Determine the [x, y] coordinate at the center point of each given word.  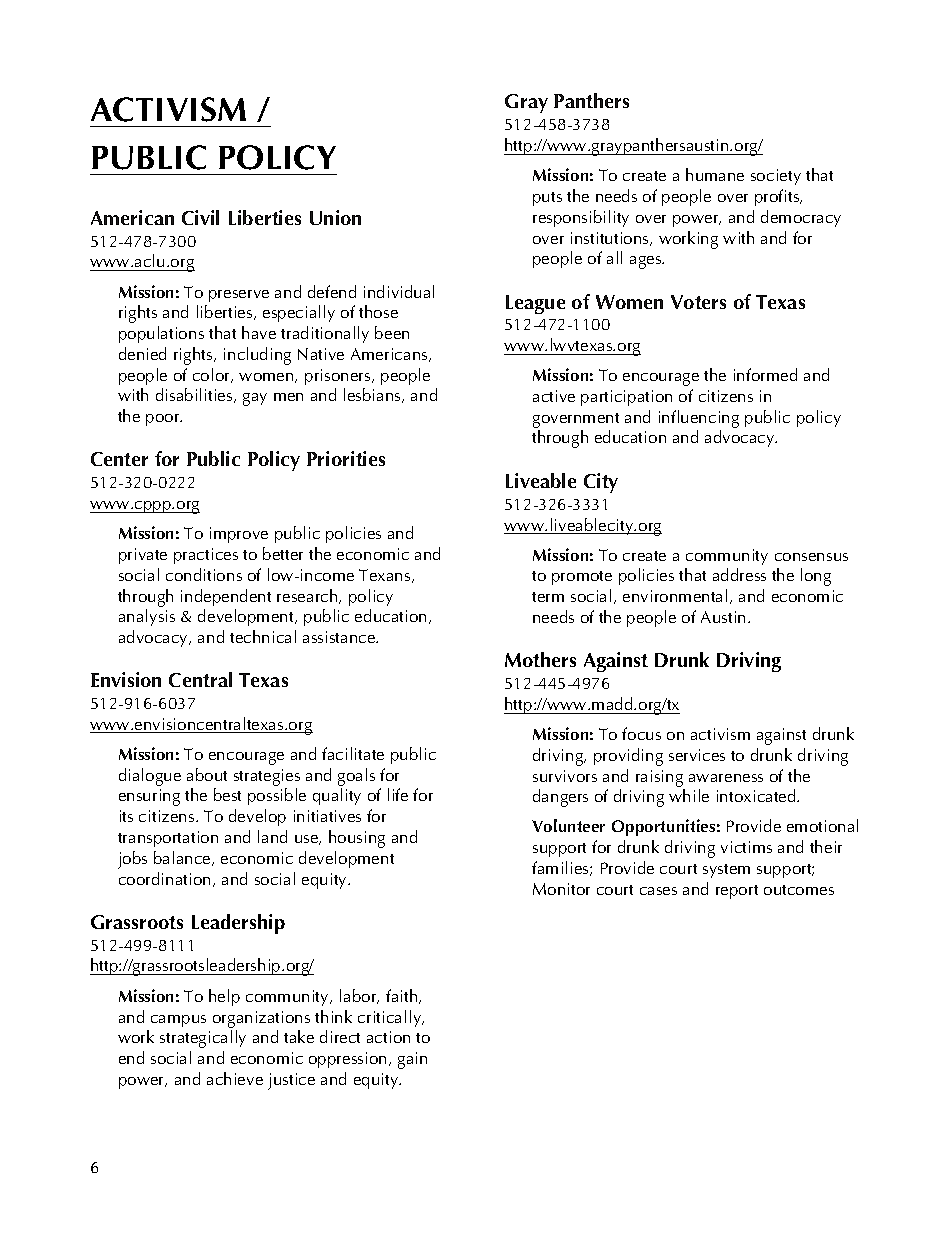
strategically [203, 1039]
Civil [200, 217]
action [388, 1037]
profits [778, 197]
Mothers [540, 659]
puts [547, 199]
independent [226, 597]
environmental [675, 595]
